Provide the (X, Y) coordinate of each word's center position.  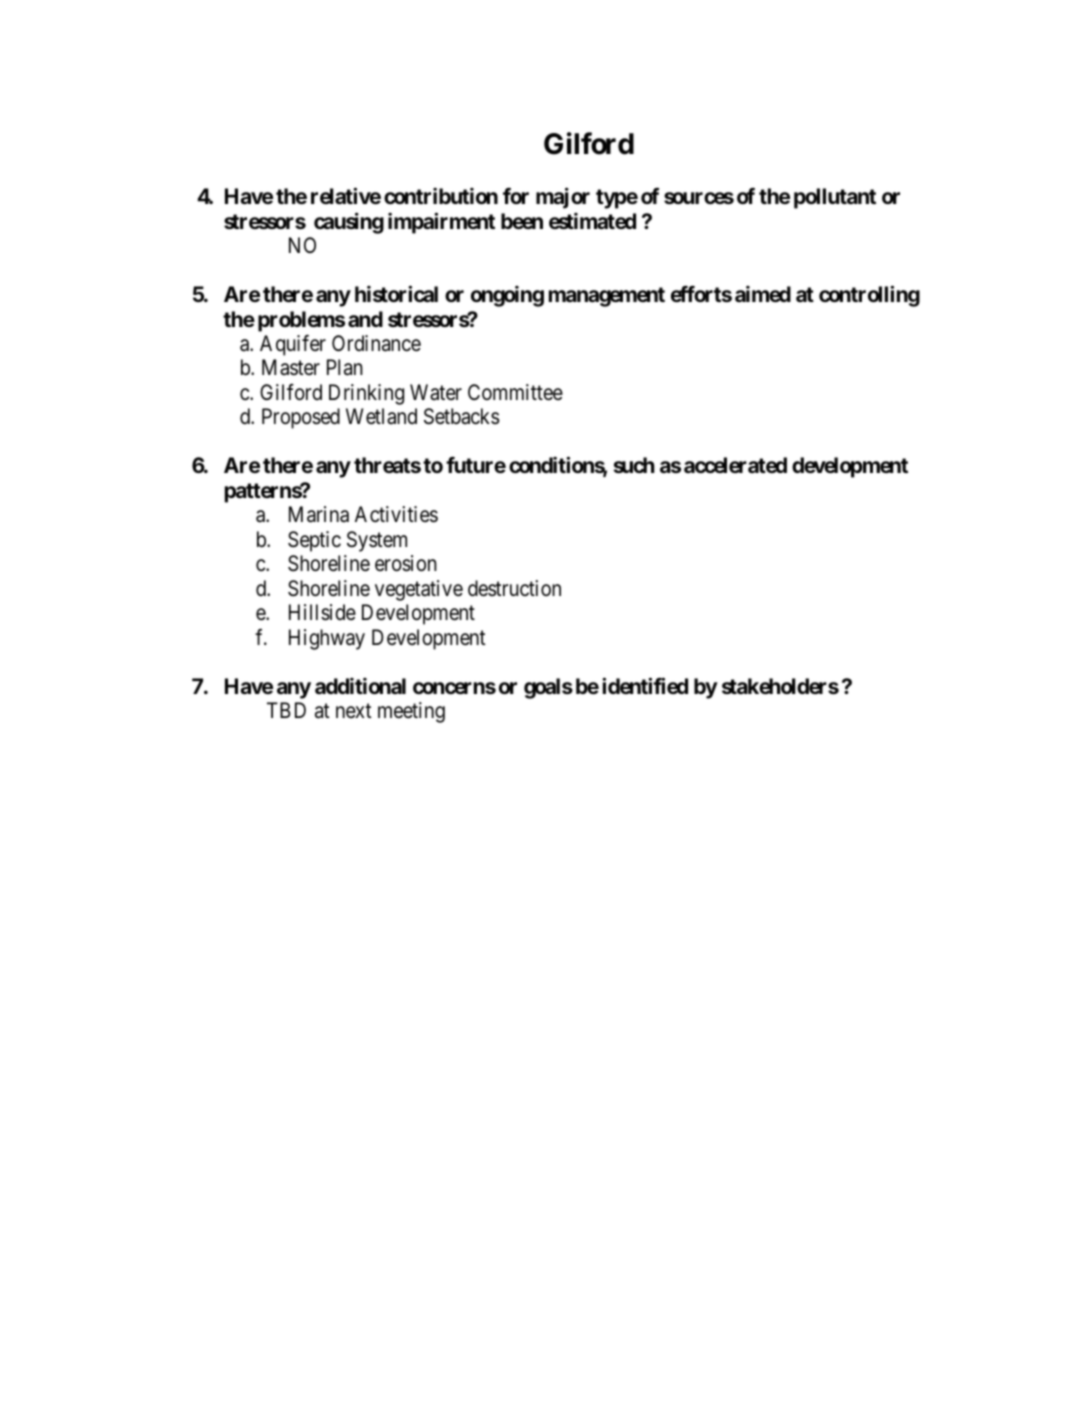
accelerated (735, 465)
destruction (514, 588)
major (563, 198)
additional (360, 686)
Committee (515, 392)
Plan (345, 367)
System (377, 541)
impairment (441, 223)
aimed (763, 294)
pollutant (835, 198)
